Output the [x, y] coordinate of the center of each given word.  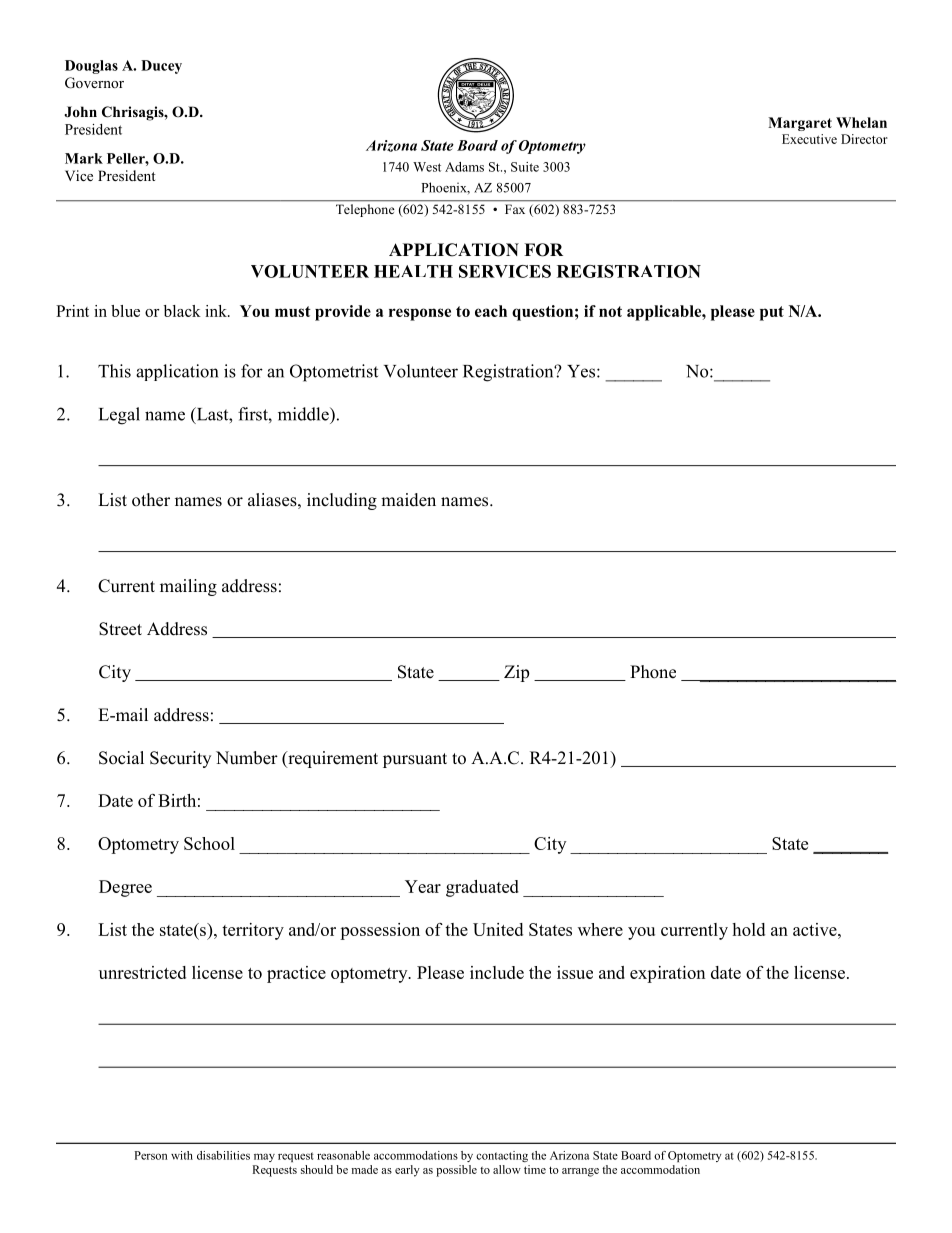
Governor [94, 83]
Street [120, 629]
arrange [580, 1172]
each [491, 311]
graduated [482, 888]
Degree [125, 888]
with [182, 1155]
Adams [464, 167]
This [114, 371]
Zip [516, 673]
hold [748, 929]
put [772, 313]
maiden [408, 500]
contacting [502, 1156]
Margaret [800, 124]
